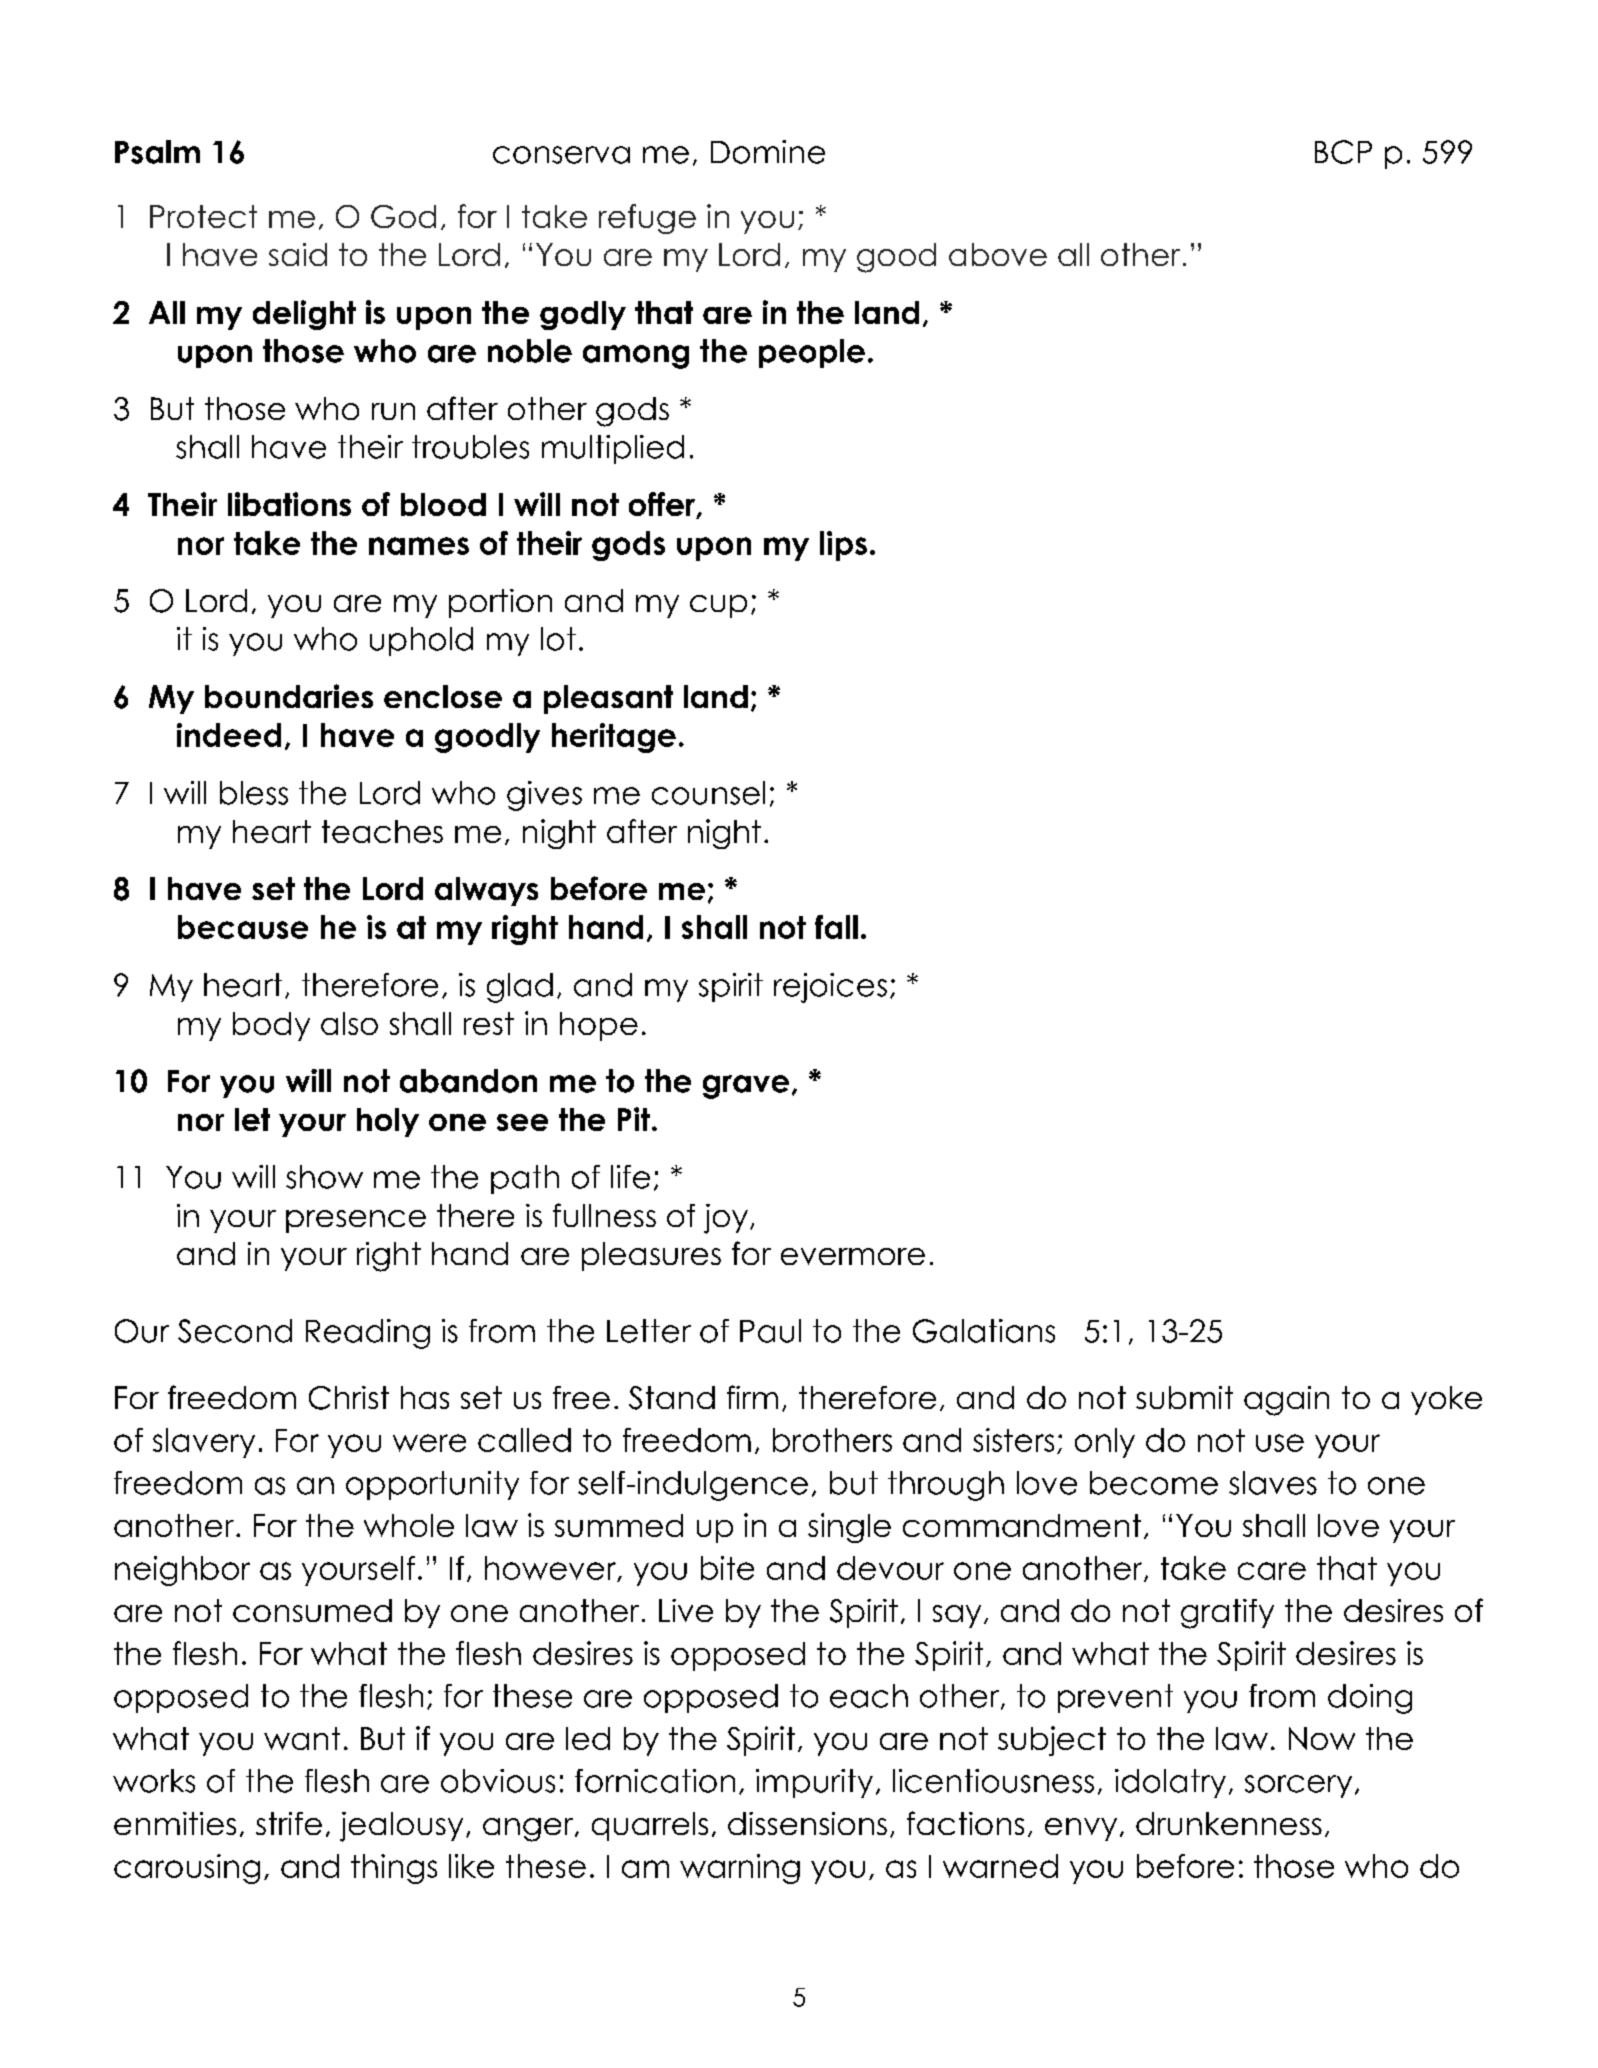 This screenshot has height=2068, width=1598. What do you see at coordinates (298, 254) in the screenshot?
I see `said` at bounding box center [298, 254].
